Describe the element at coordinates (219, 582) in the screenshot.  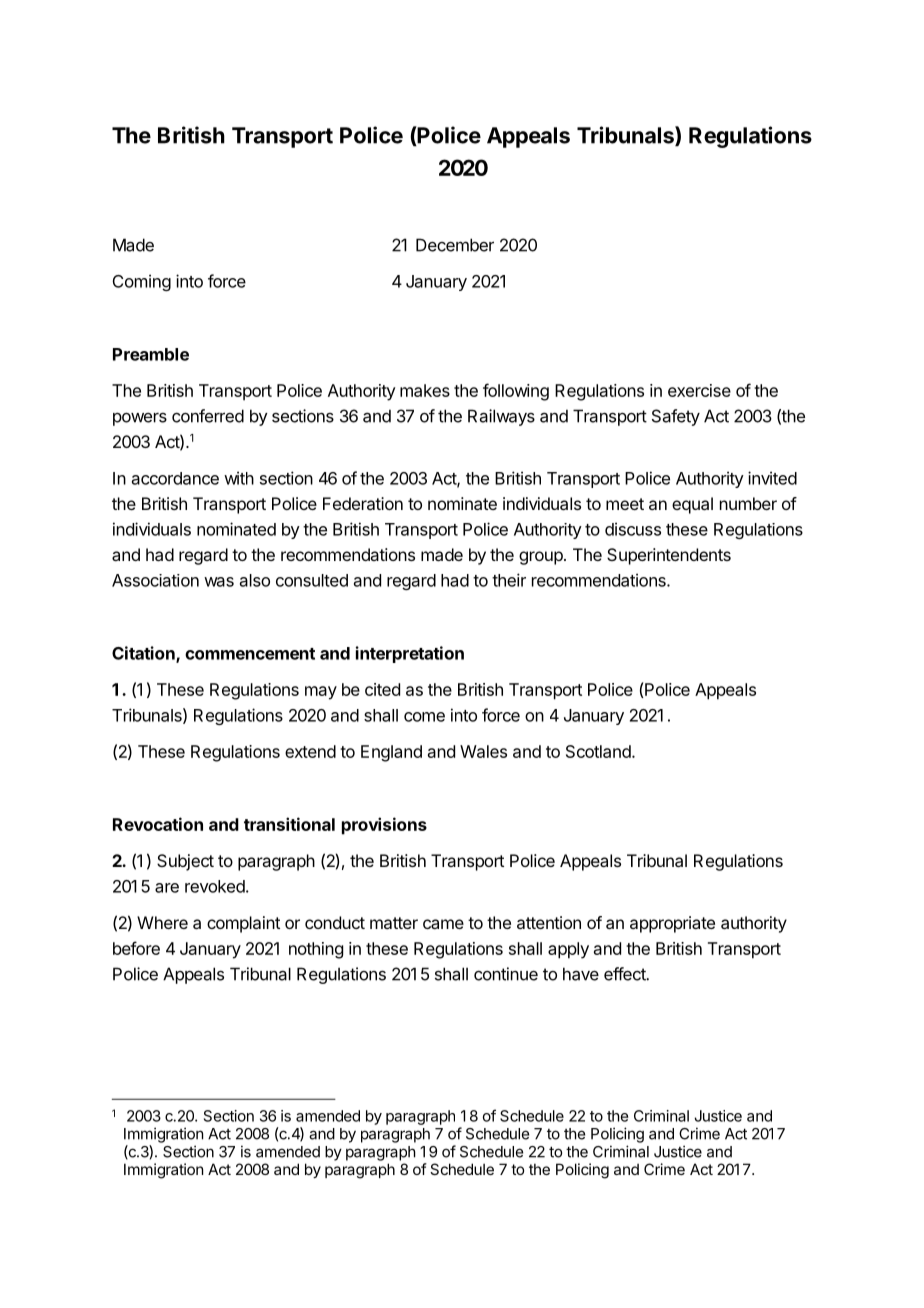
I see `was` at that location.
